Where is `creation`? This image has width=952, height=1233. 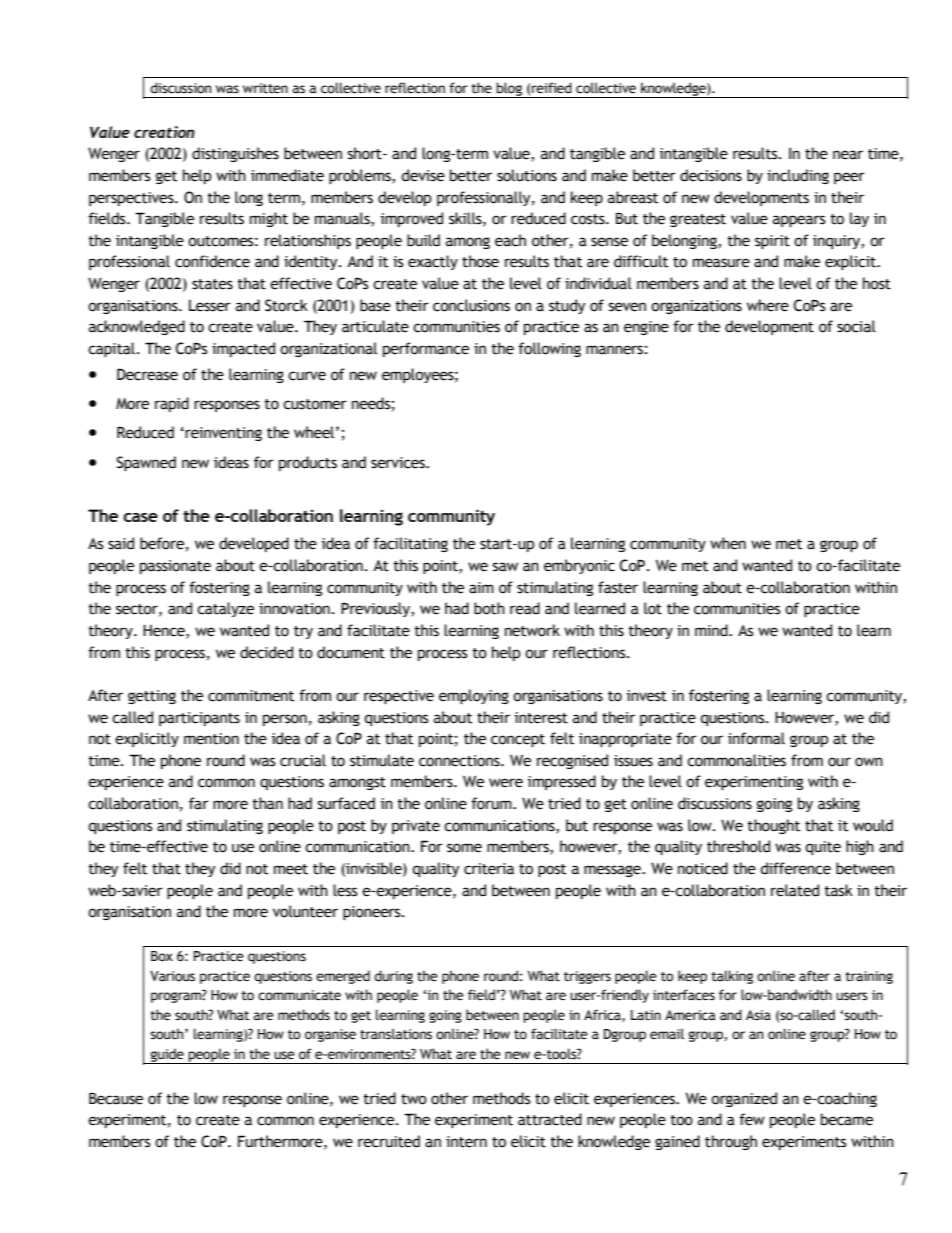
creation is located at coordinates (164, 132).
